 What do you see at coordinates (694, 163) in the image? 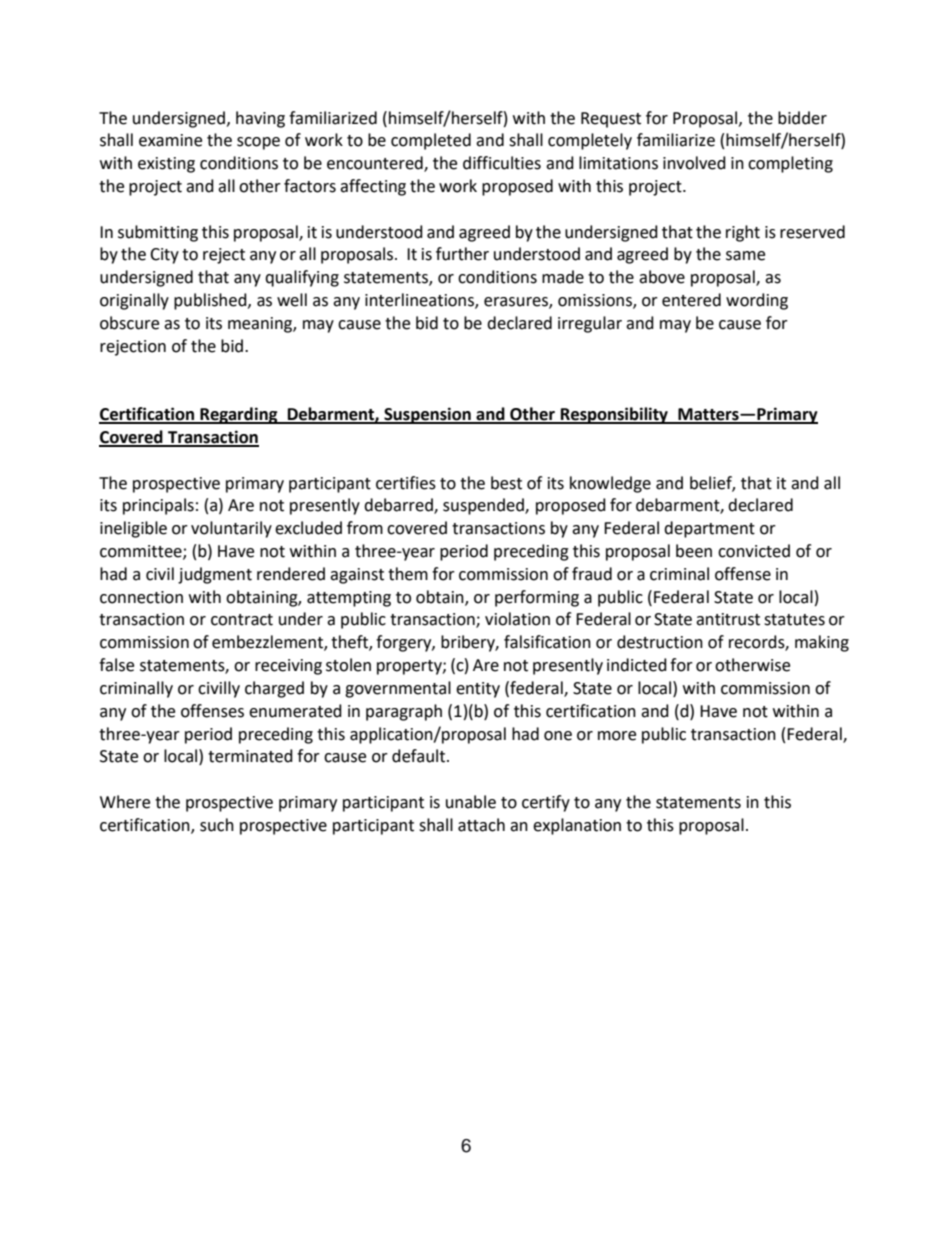
I see `involved` at bounding box center [694, 163].
